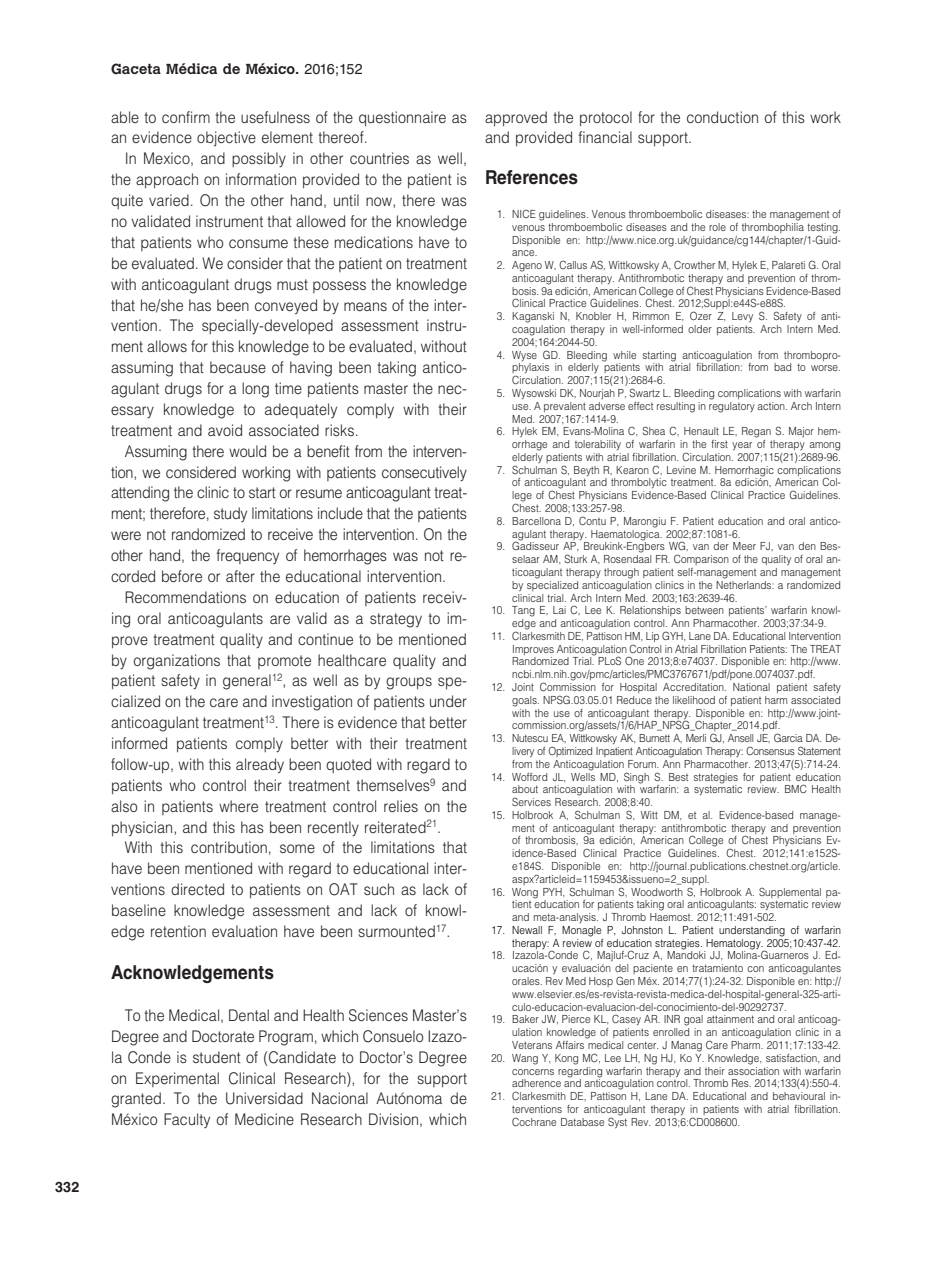 The width and height of the screenshot is (952, 1270). Describe the element at coordinates (704, 610) in the screenshot. I see `between` at that location.
